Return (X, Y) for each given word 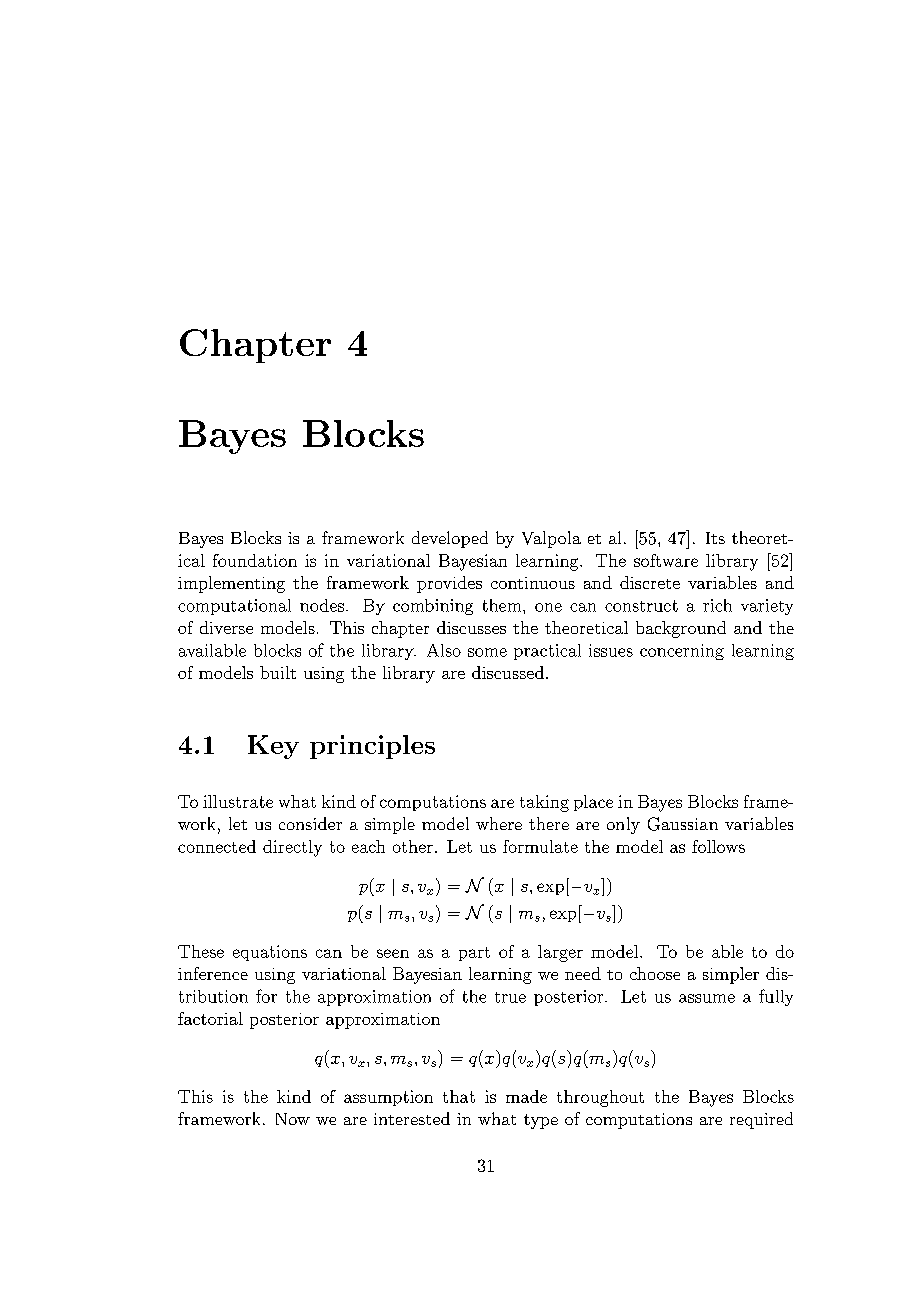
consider (310, 823)
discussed (508, 672)
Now (293, 1119)
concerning (682, 652)
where (499, 823)
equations (270, 953)
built (278, 672)
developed (450, 539)
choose (655, 973)
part (474, 954)
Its (715, 538)
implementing (231, 584)
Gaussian (683, 824)
